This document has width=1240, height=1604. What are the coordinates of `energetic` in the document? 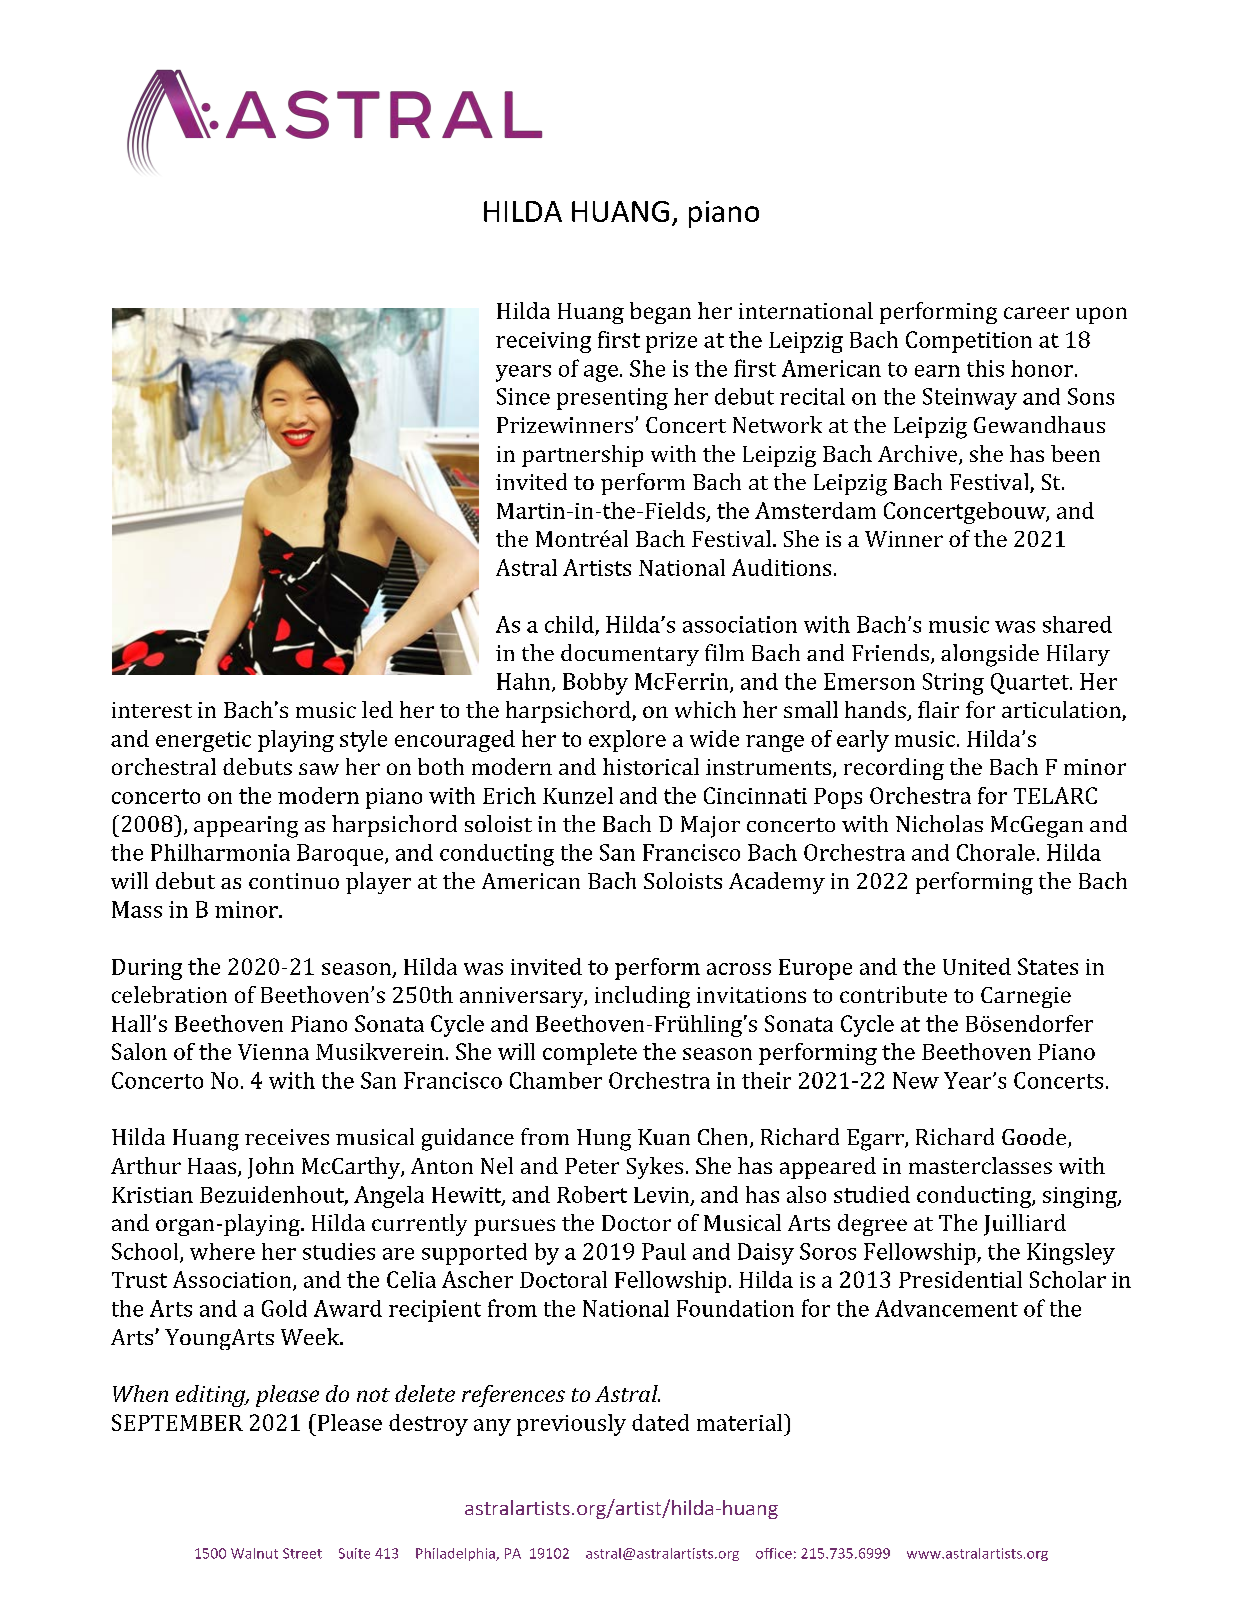 It's located at (203, 741).
